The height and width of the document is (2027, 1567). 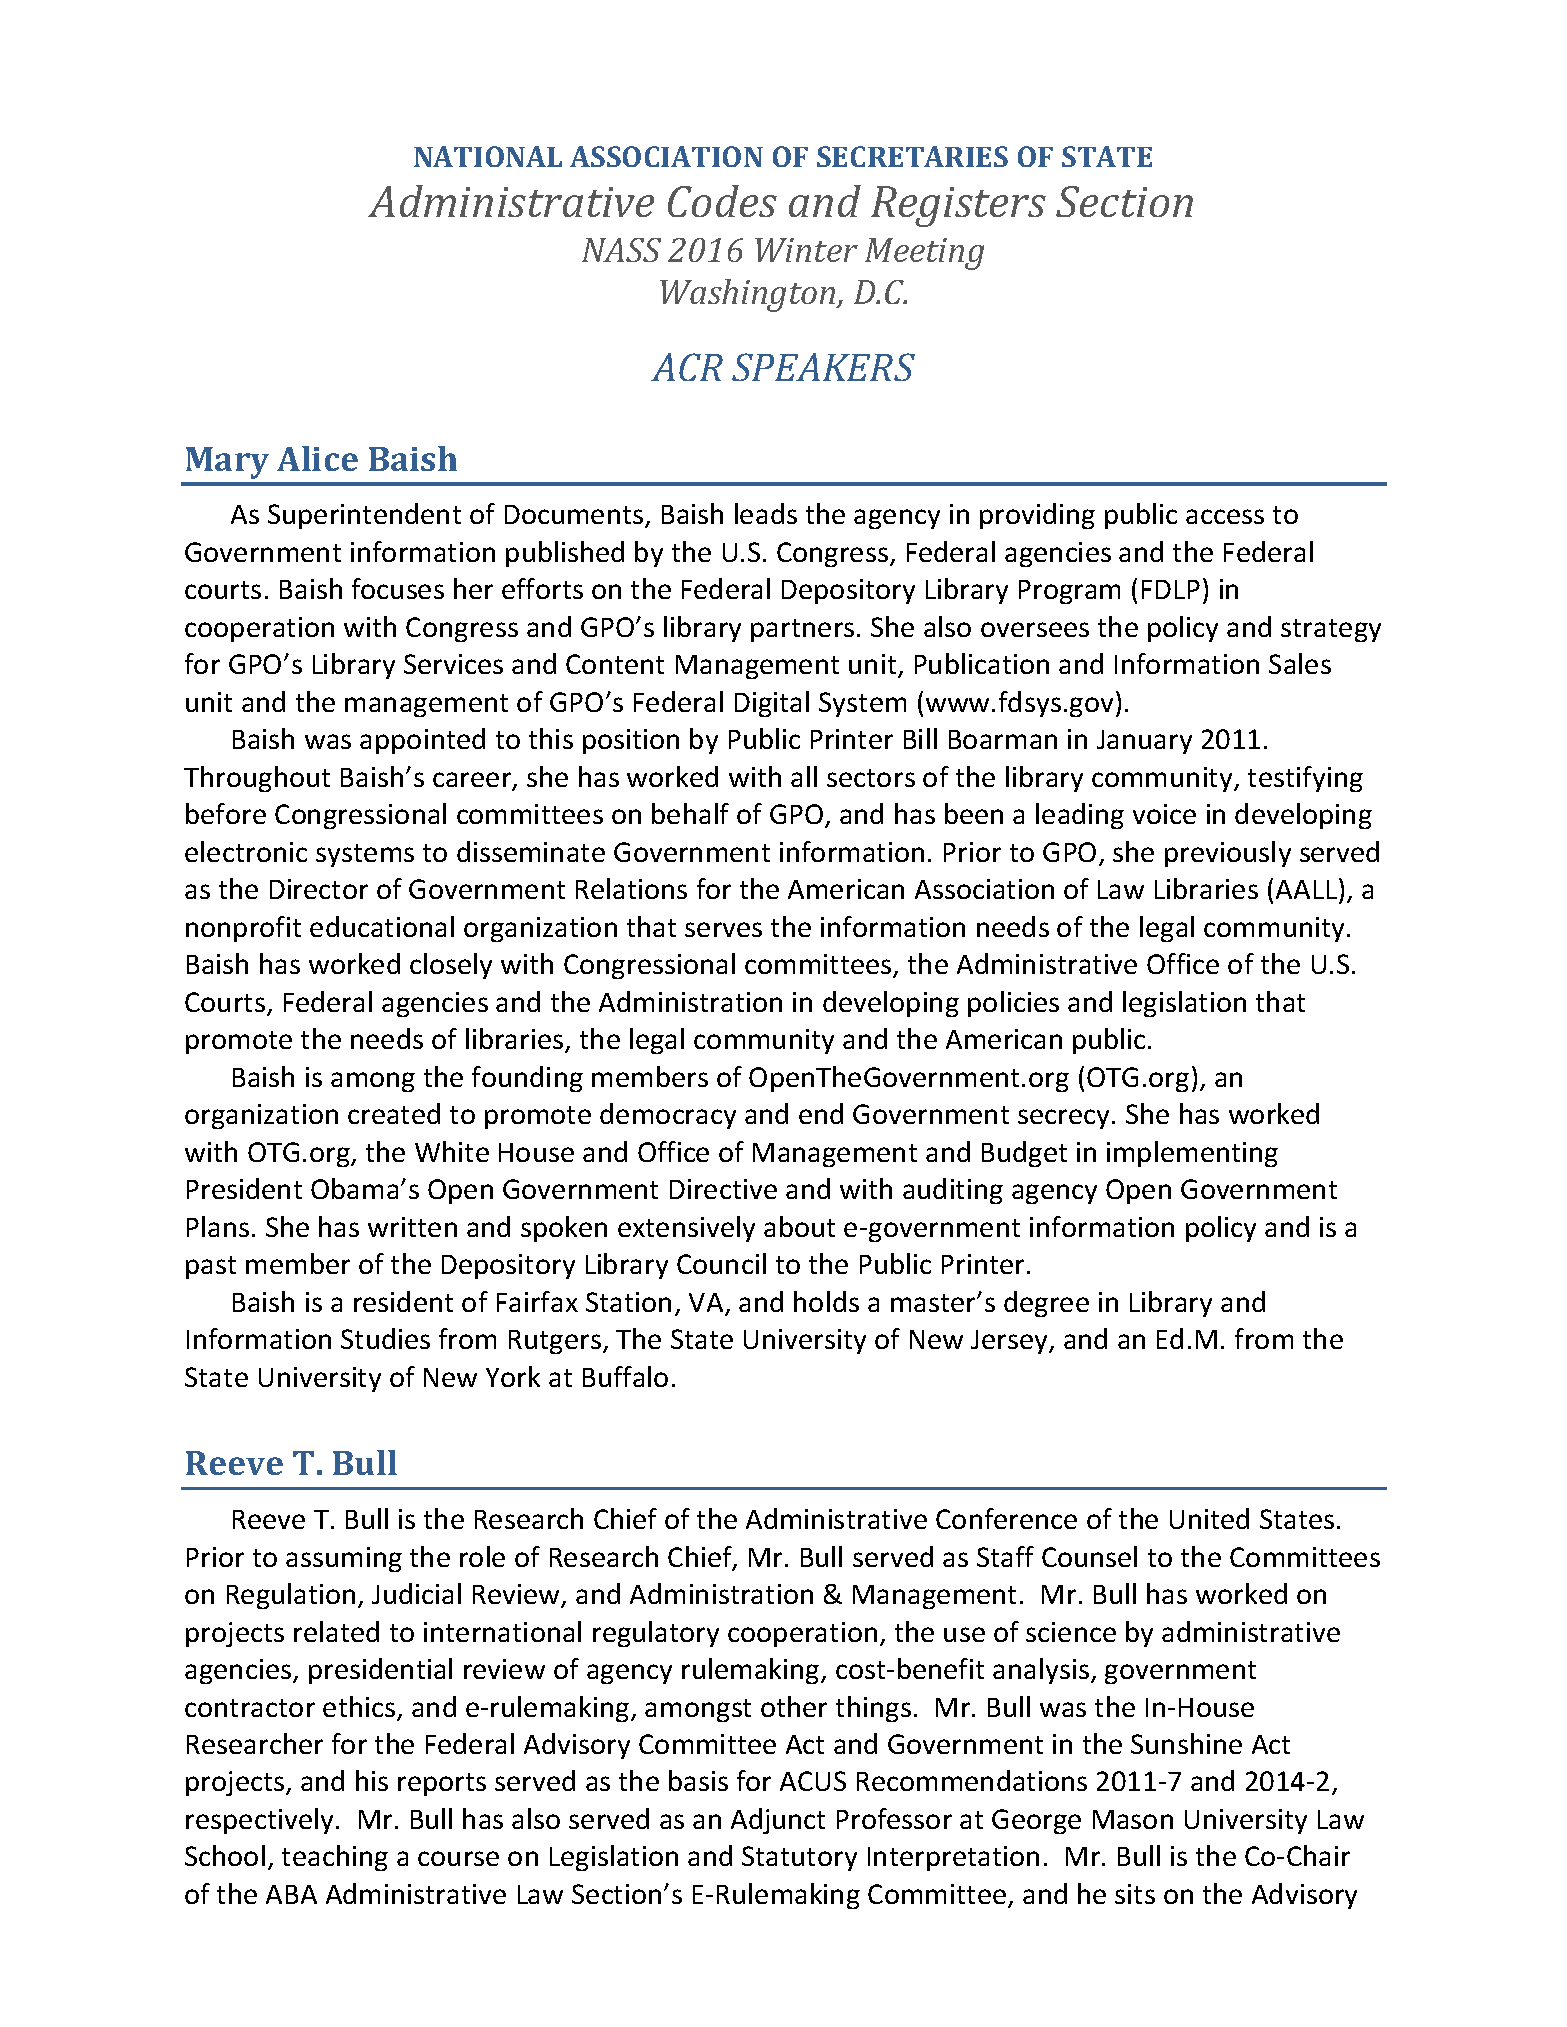 What do you see at coordinates (317, 458) in the document?
I see `Alice` at bounding box center [317, 458].
